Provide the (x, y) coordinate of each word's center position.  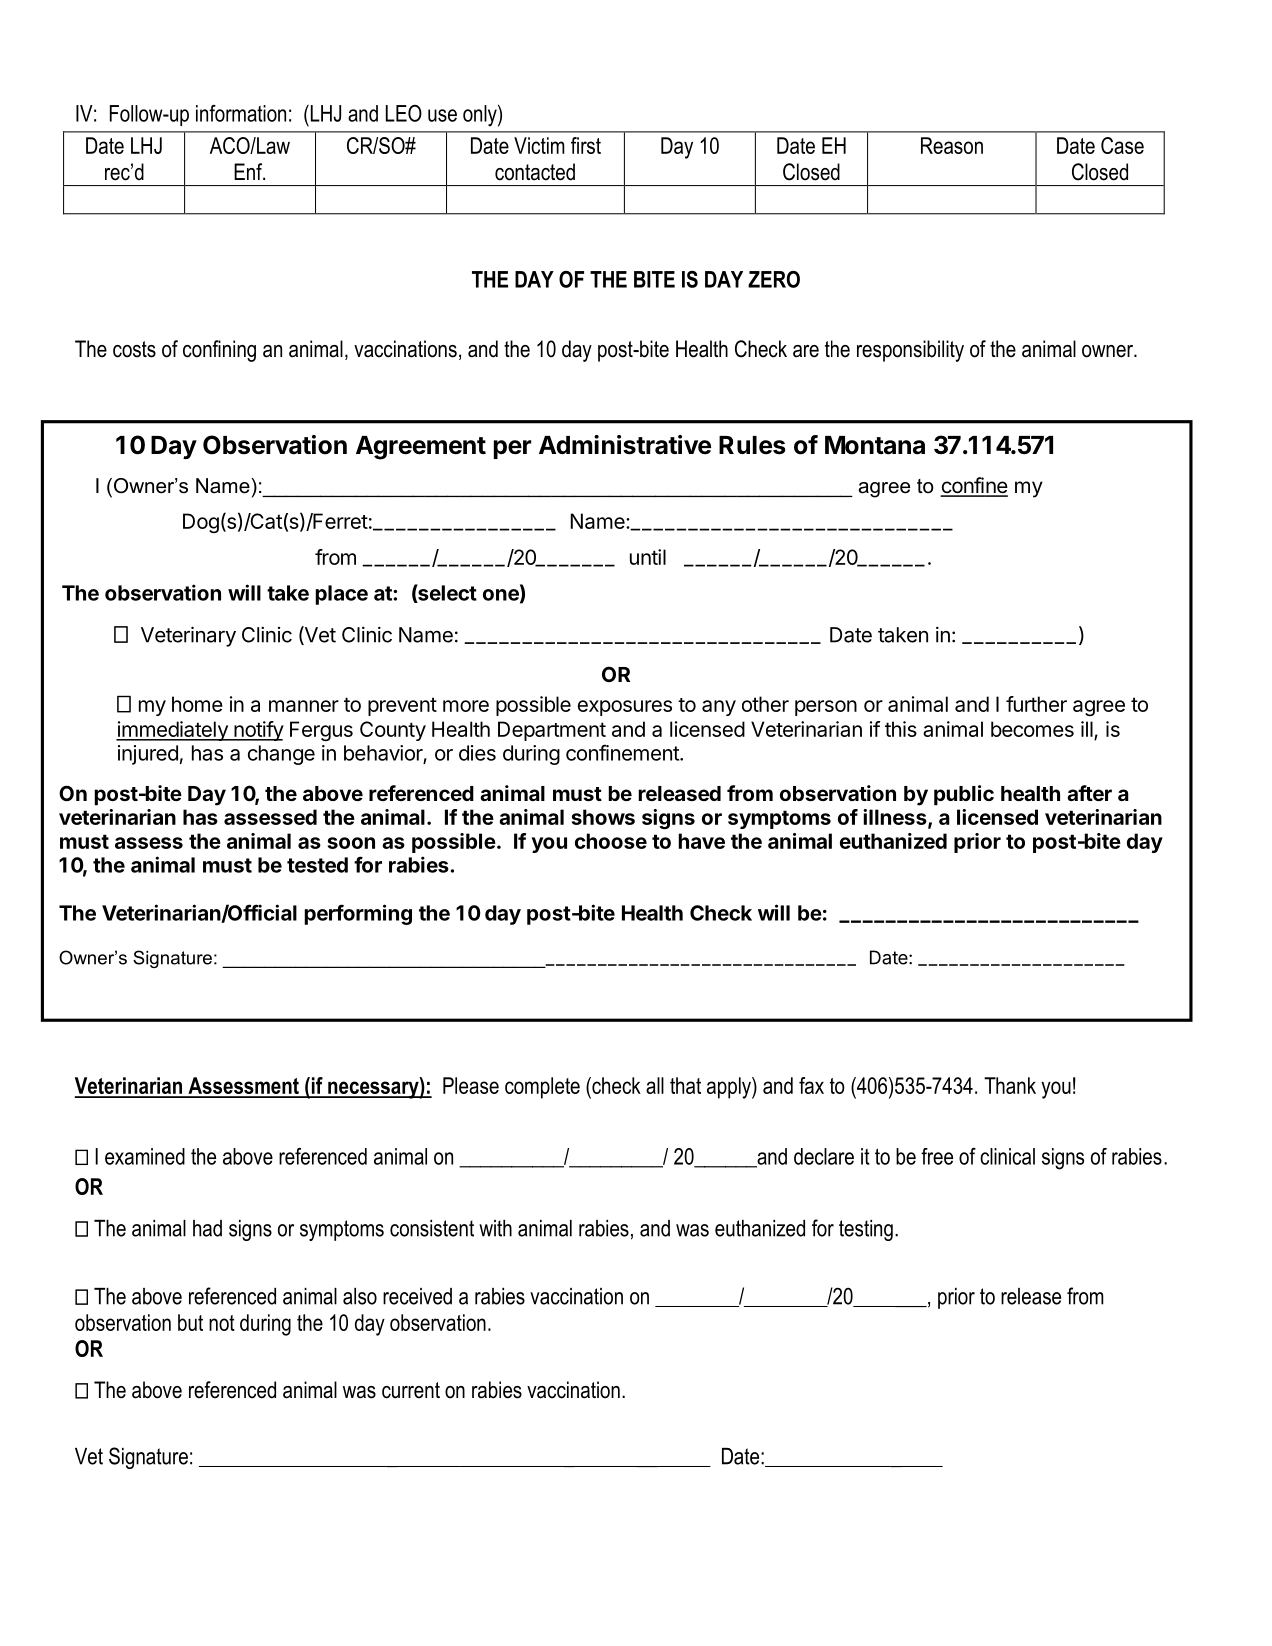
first (586, 145)
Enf (249, 171)
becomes (1032, 729)
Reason (952, 145)
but (190, 1322)
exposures (625, 708)
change (281, 755)
